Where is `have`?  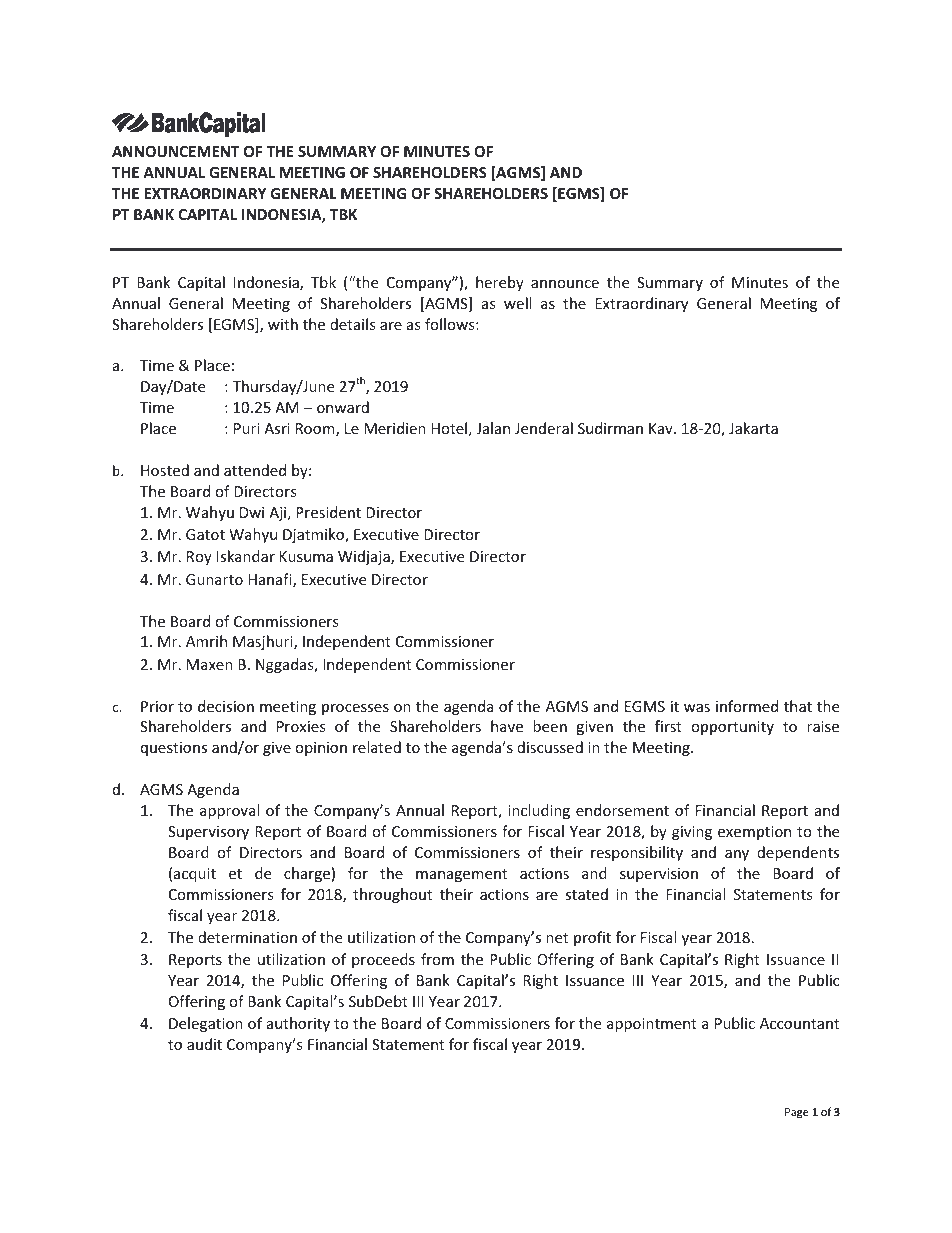
have is located at coordinates (507, 726).
